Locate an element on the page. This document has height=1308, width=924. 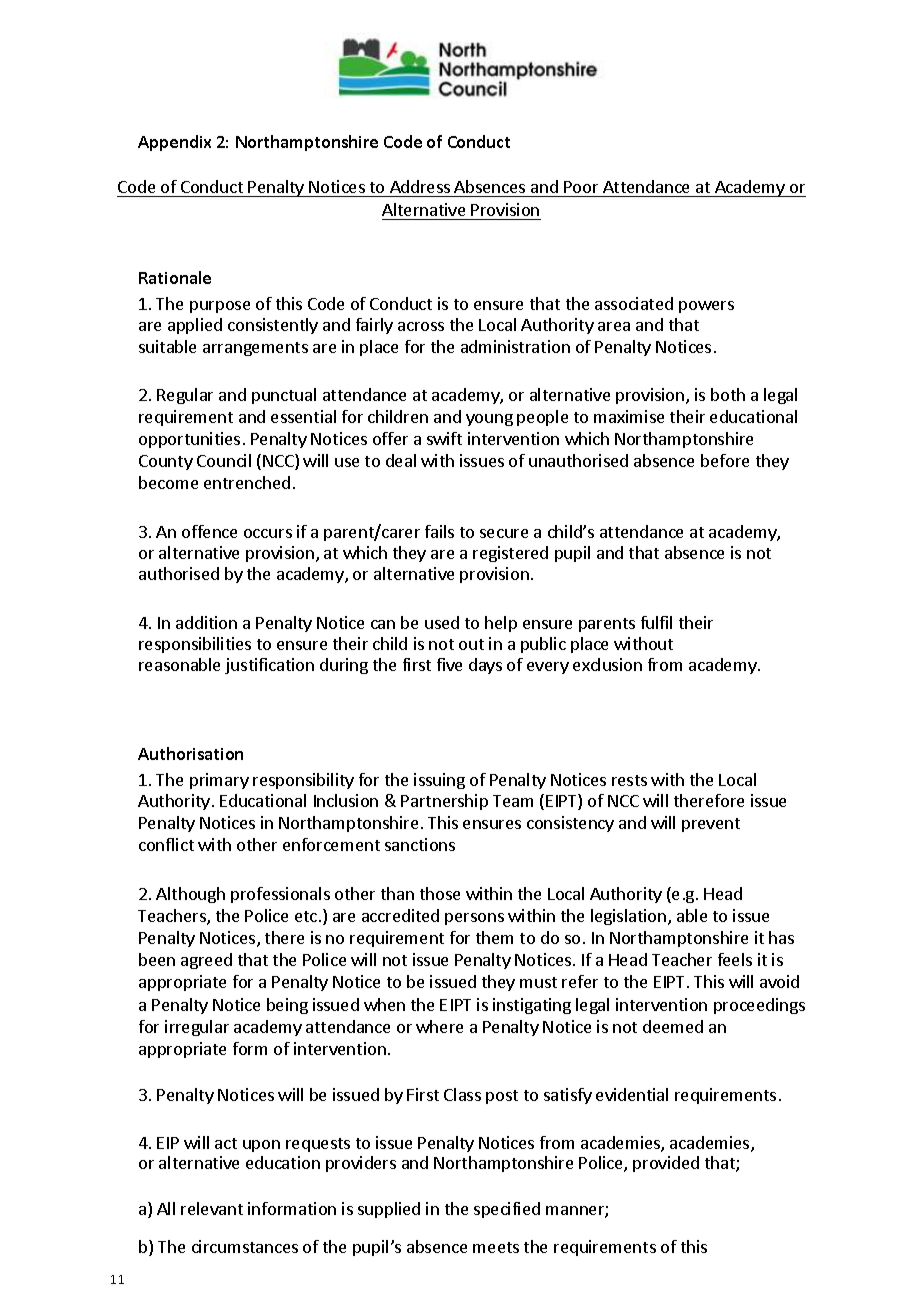
days is located at coordinates (485, 666).
